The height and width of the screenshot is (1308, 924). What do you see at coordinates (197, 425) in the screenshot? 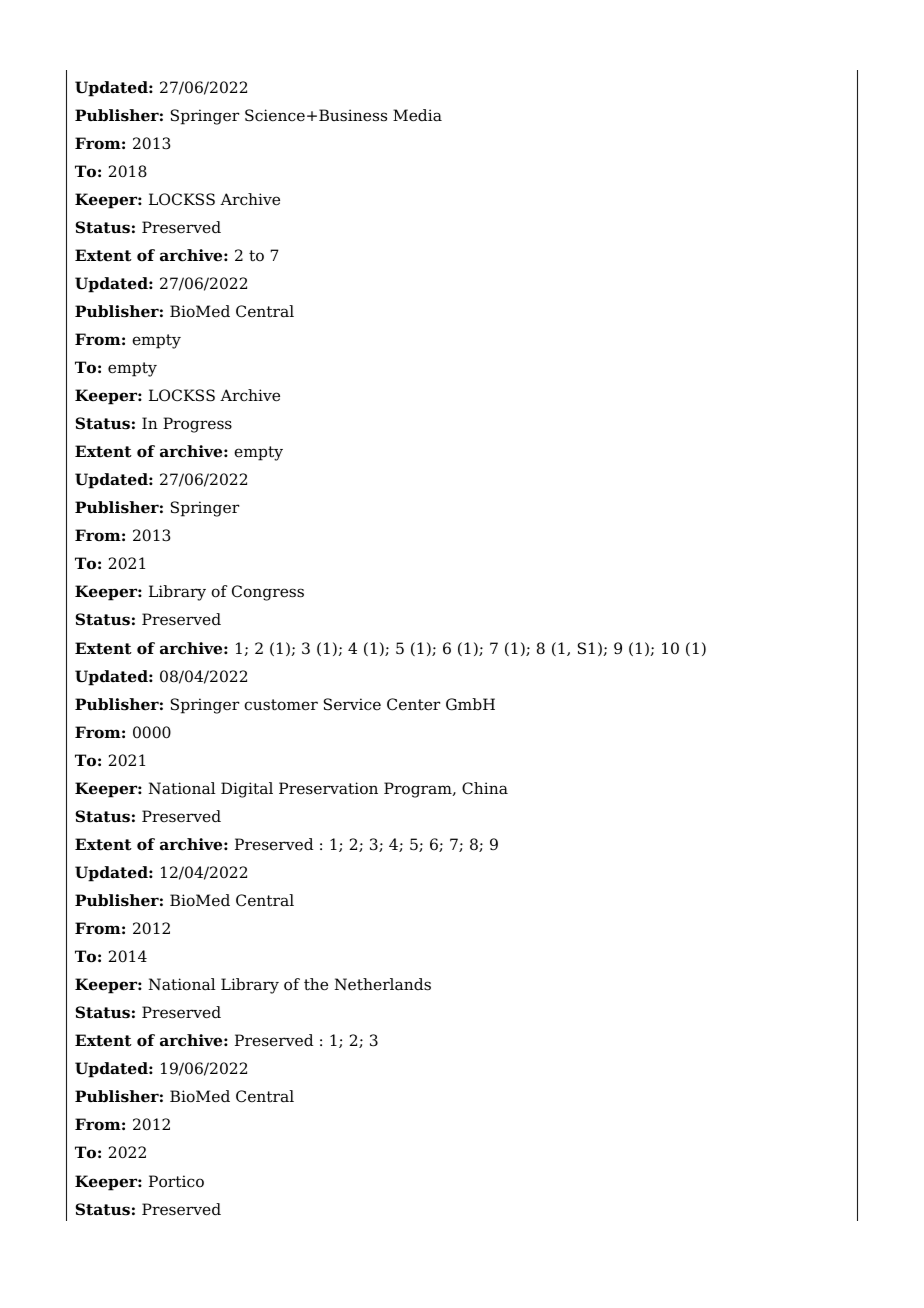
I see `Progress` at bounding box center [197, 425].
